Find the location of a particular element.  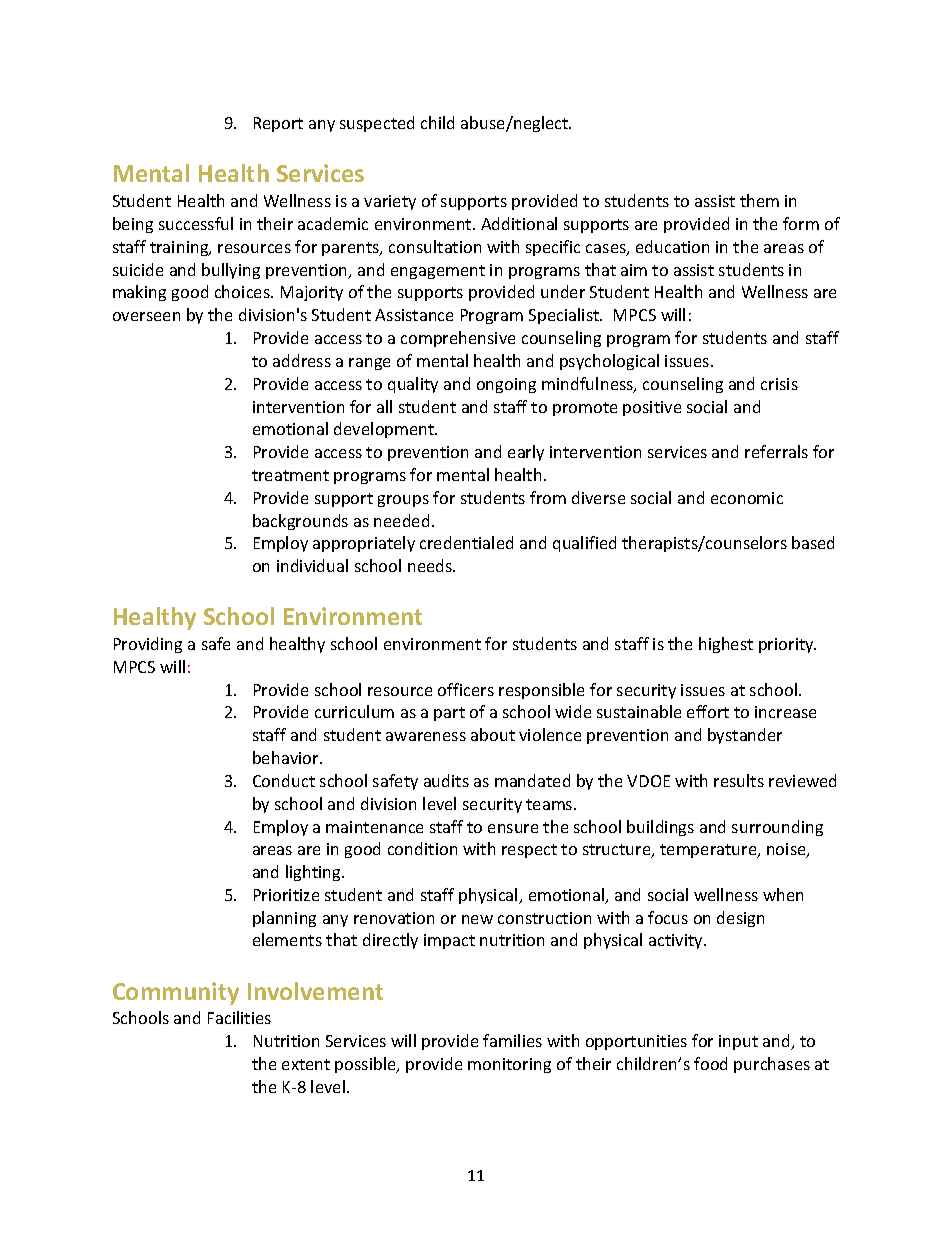

suspected is located at coordinates (377, 124).
